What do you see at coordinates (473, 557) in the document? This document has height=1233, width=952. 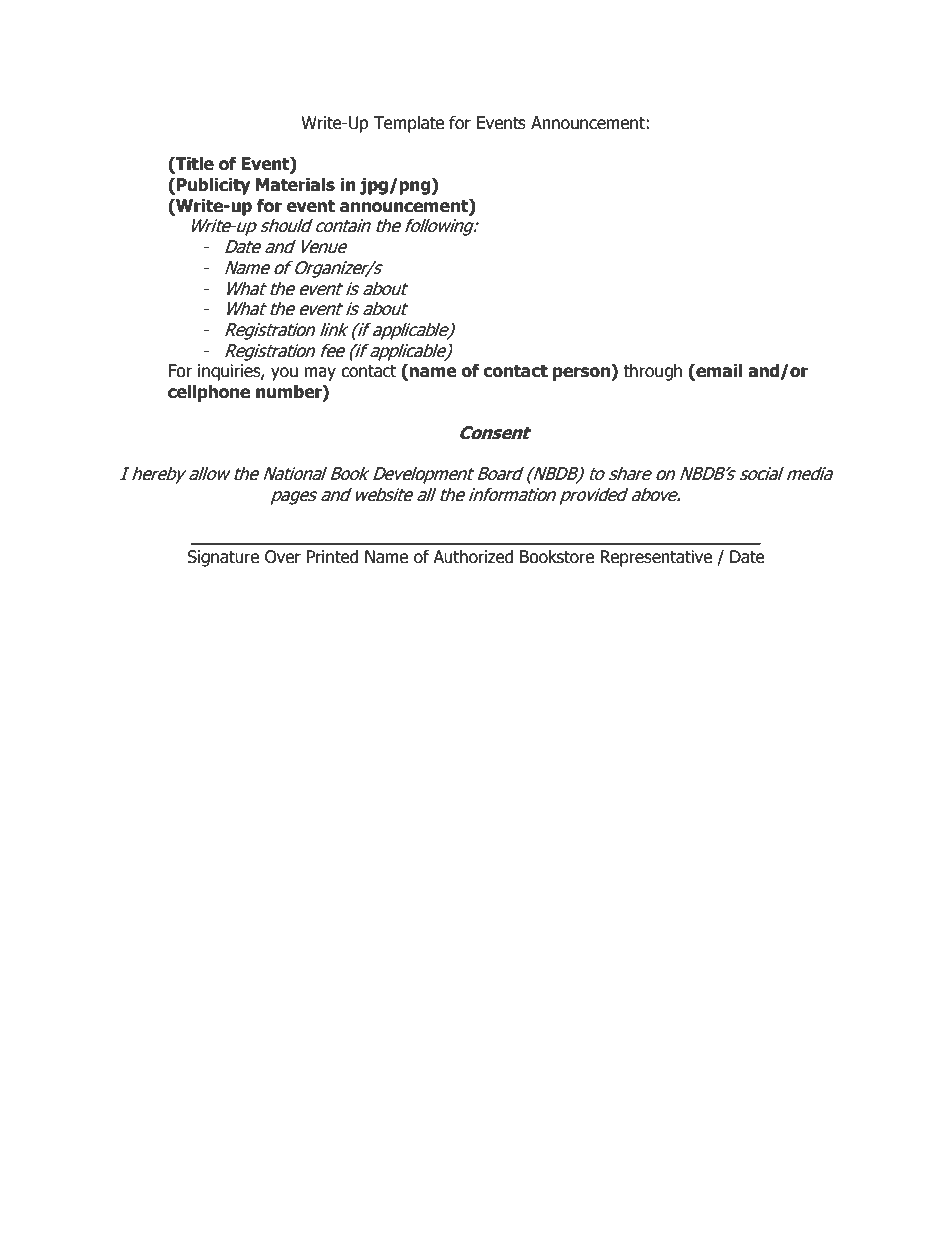 I see `Authorized` at bounding box center [473, 557].
